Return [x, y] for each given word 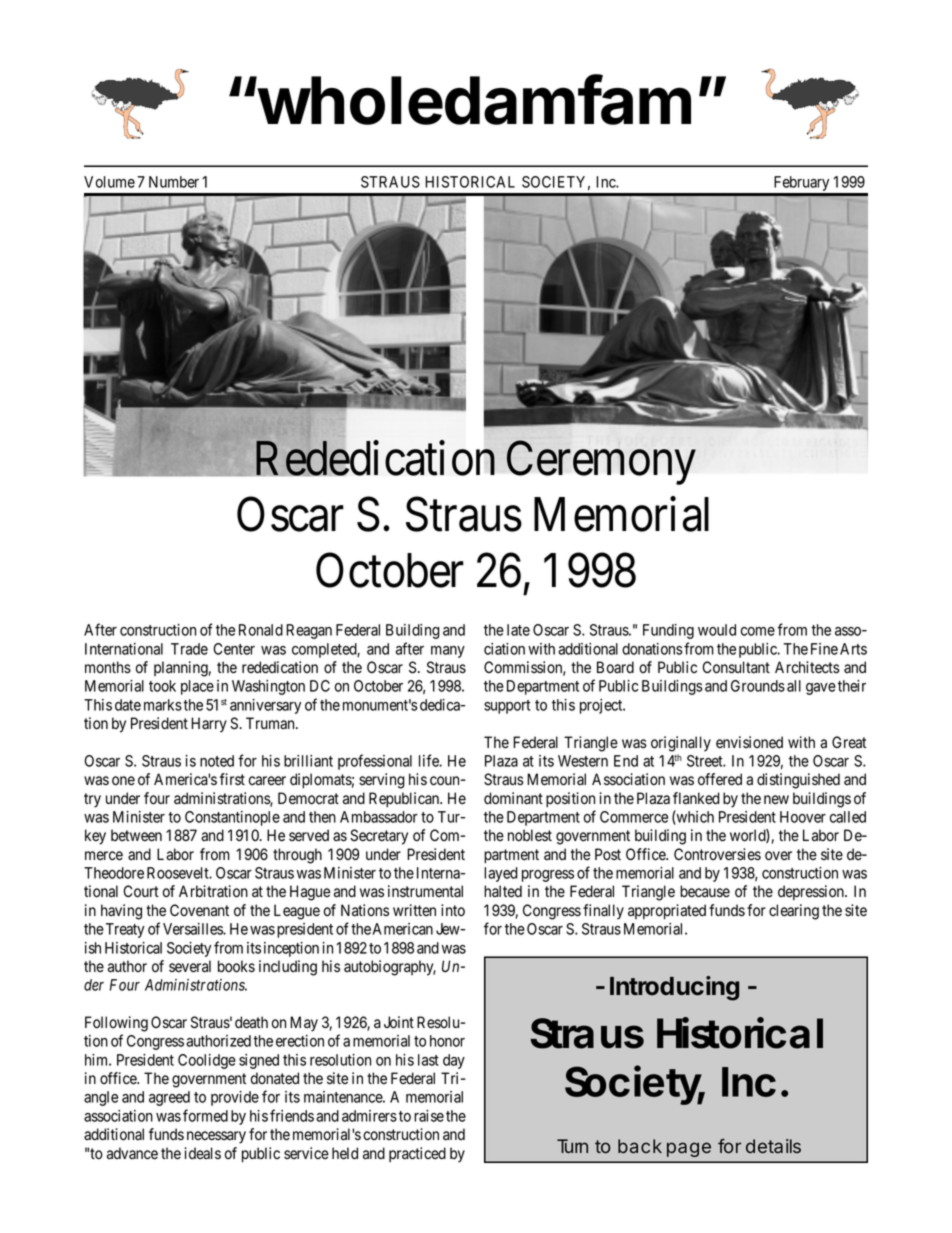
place [197, 687]
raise [429, 1116]
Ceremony [601, 463]
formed [205, 1115]
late [518, 630]
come [758, 631]
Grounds [758, 686]
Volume [109, 182]
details [773, 1146]
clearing [794, 912]
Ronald [261, 630]
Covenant [199, 910]
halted [503, 891]
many [448, 652]
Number [174, 182]
